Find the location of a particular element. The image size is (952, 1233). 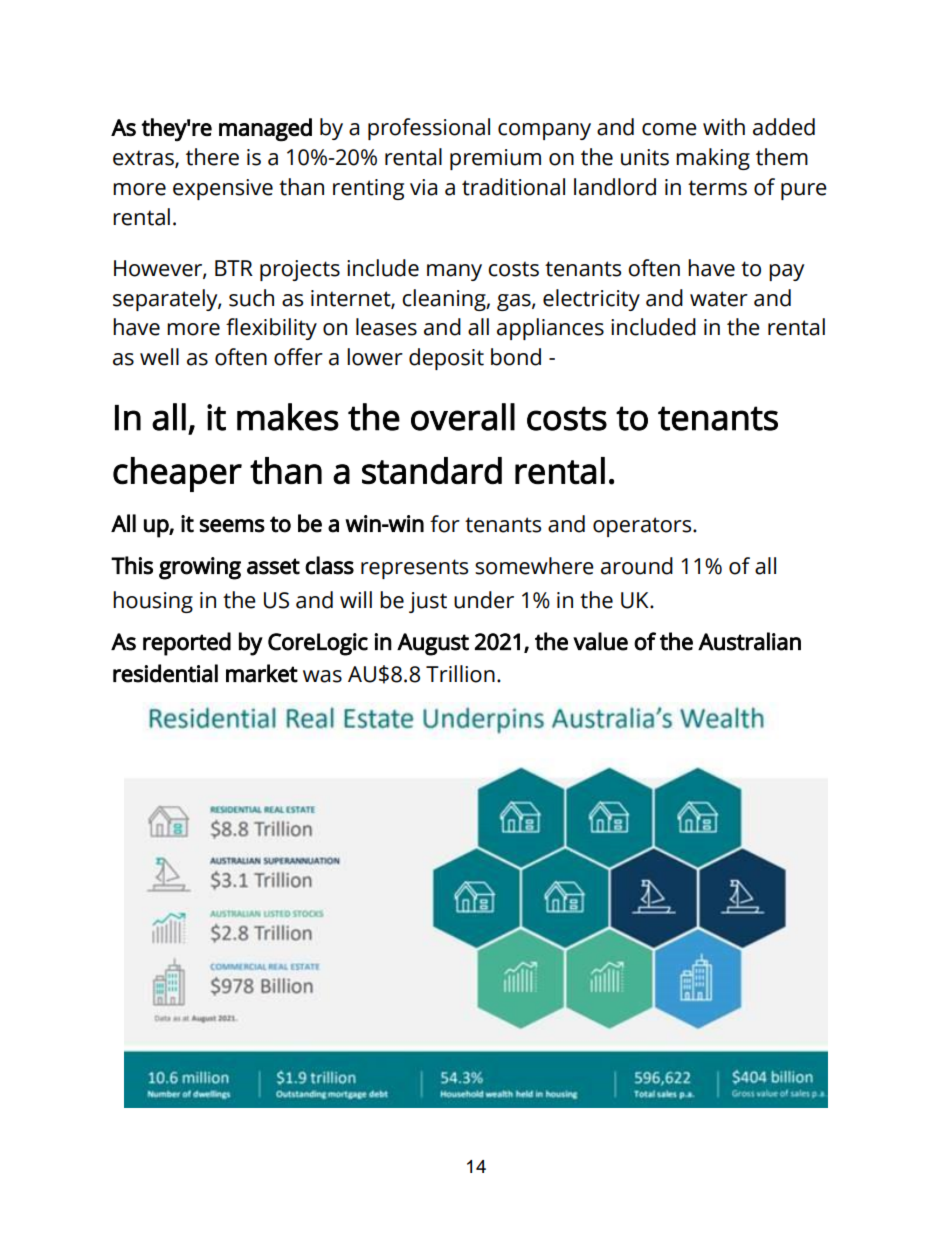

deposit is located at coordinates (446, 359).
